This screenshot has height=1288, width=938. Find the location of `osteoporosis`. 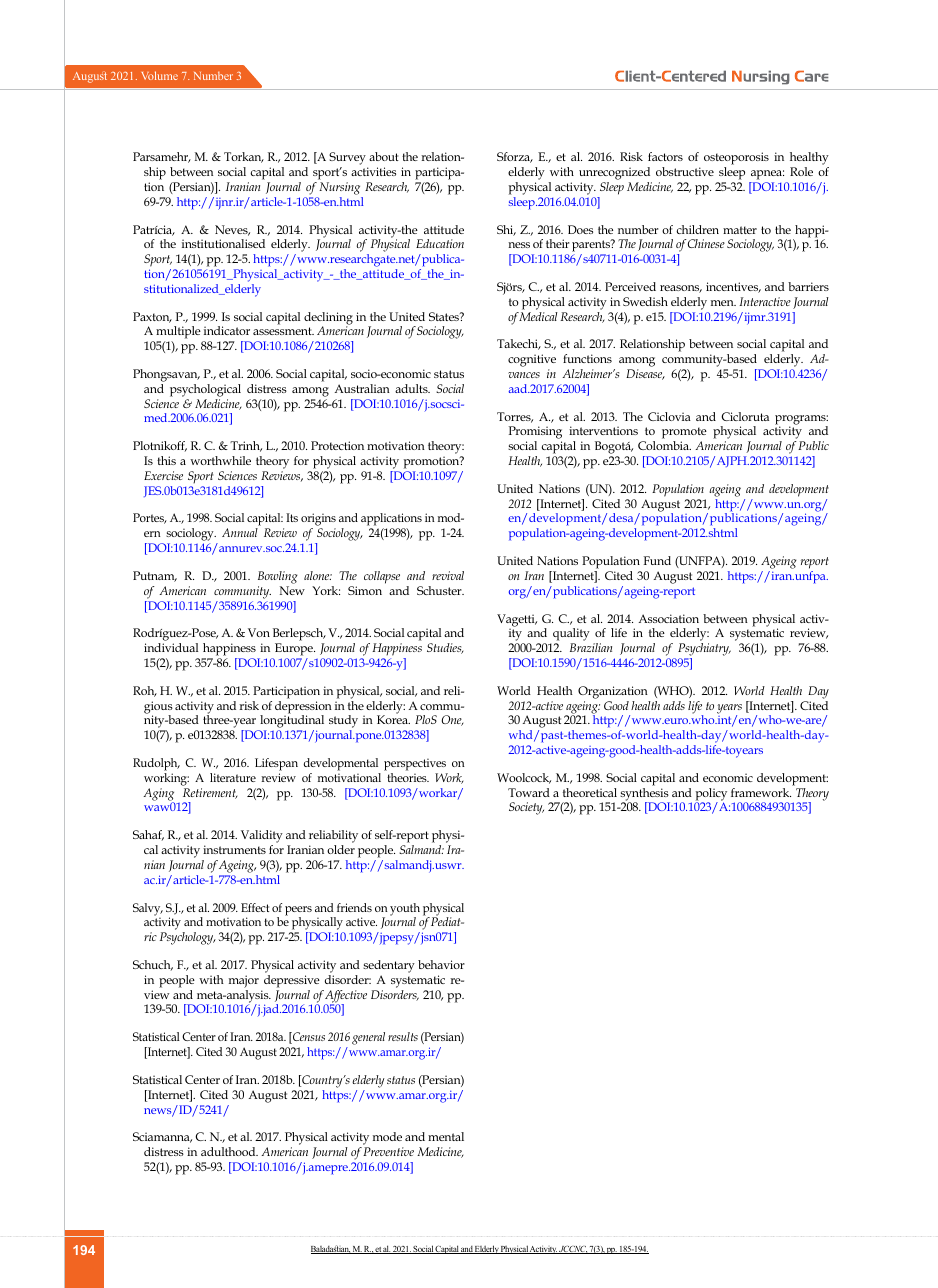

osteoporosis is located at coordinates (736, 160).
